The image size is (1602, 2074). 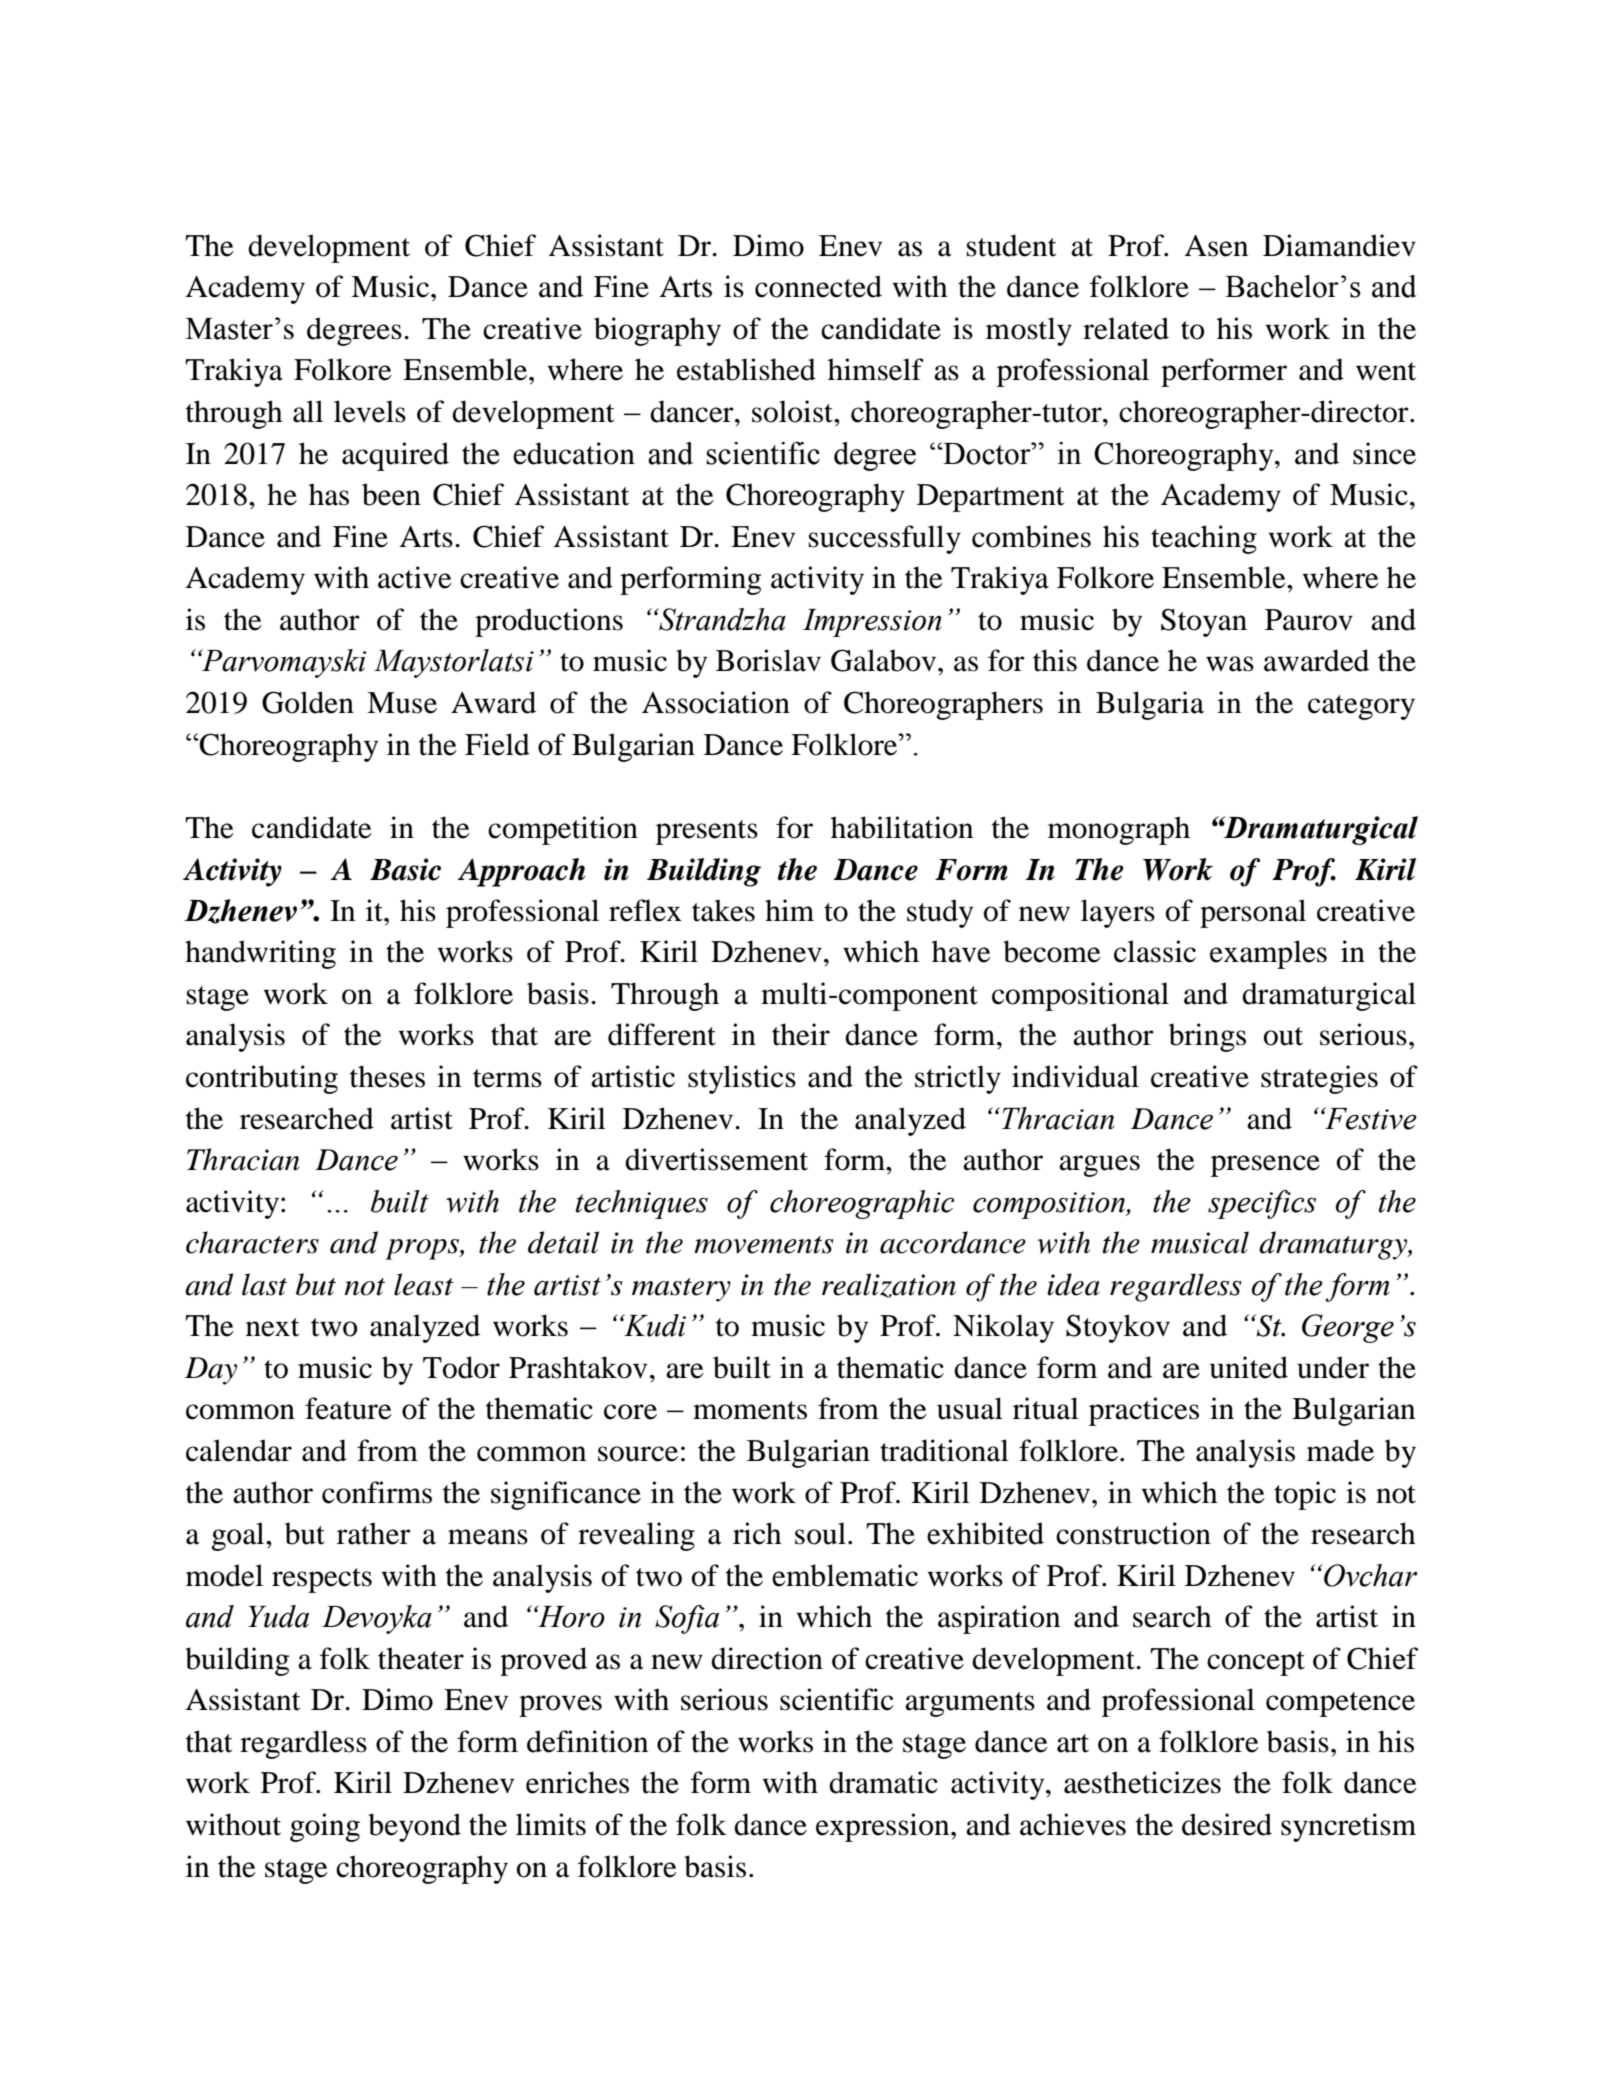 I want to click on dramatic, so click(x=883, y=1782).
